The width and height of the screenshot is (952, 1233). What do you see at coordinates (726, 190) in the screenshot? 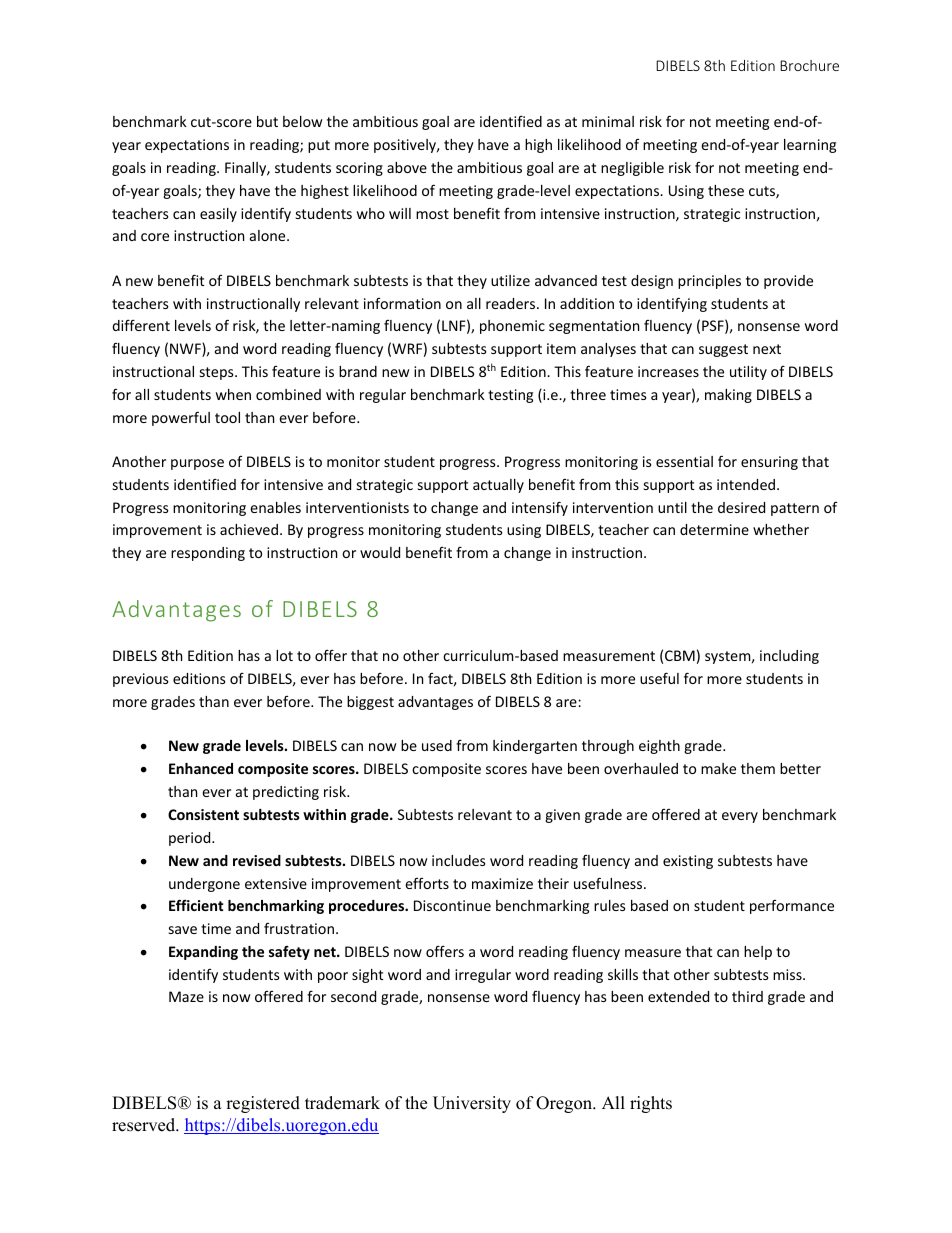
I see `these` at bounding box center [726, 190].
